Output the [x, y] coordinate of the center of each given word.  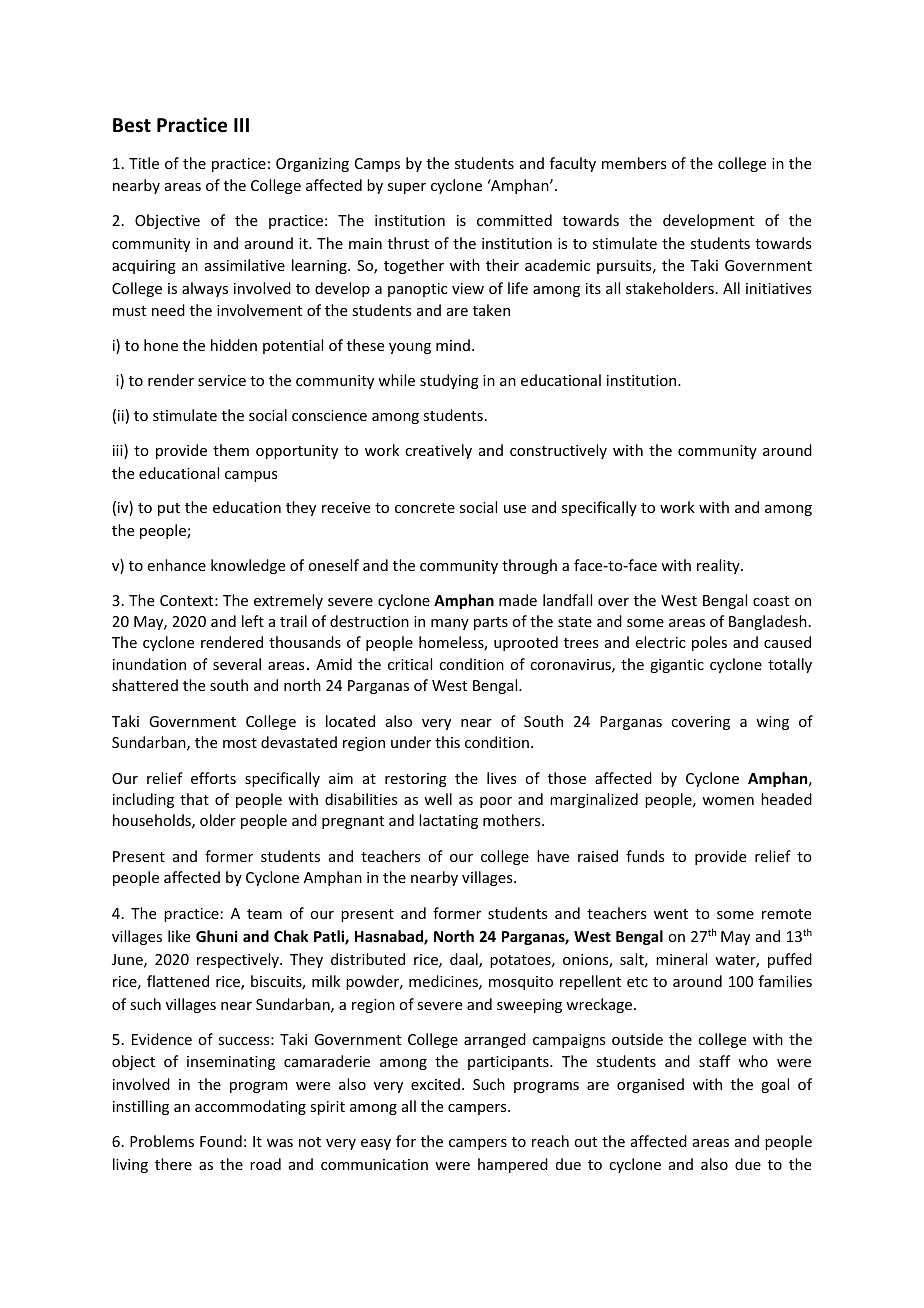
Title [144, 163]
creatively [438, 451]
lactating [448, 821]
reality [719, 566]
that [194, 799]
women [728, 801]
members [634, 163]
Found [221, 1141]
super [407, 188]
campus [251, 476]
